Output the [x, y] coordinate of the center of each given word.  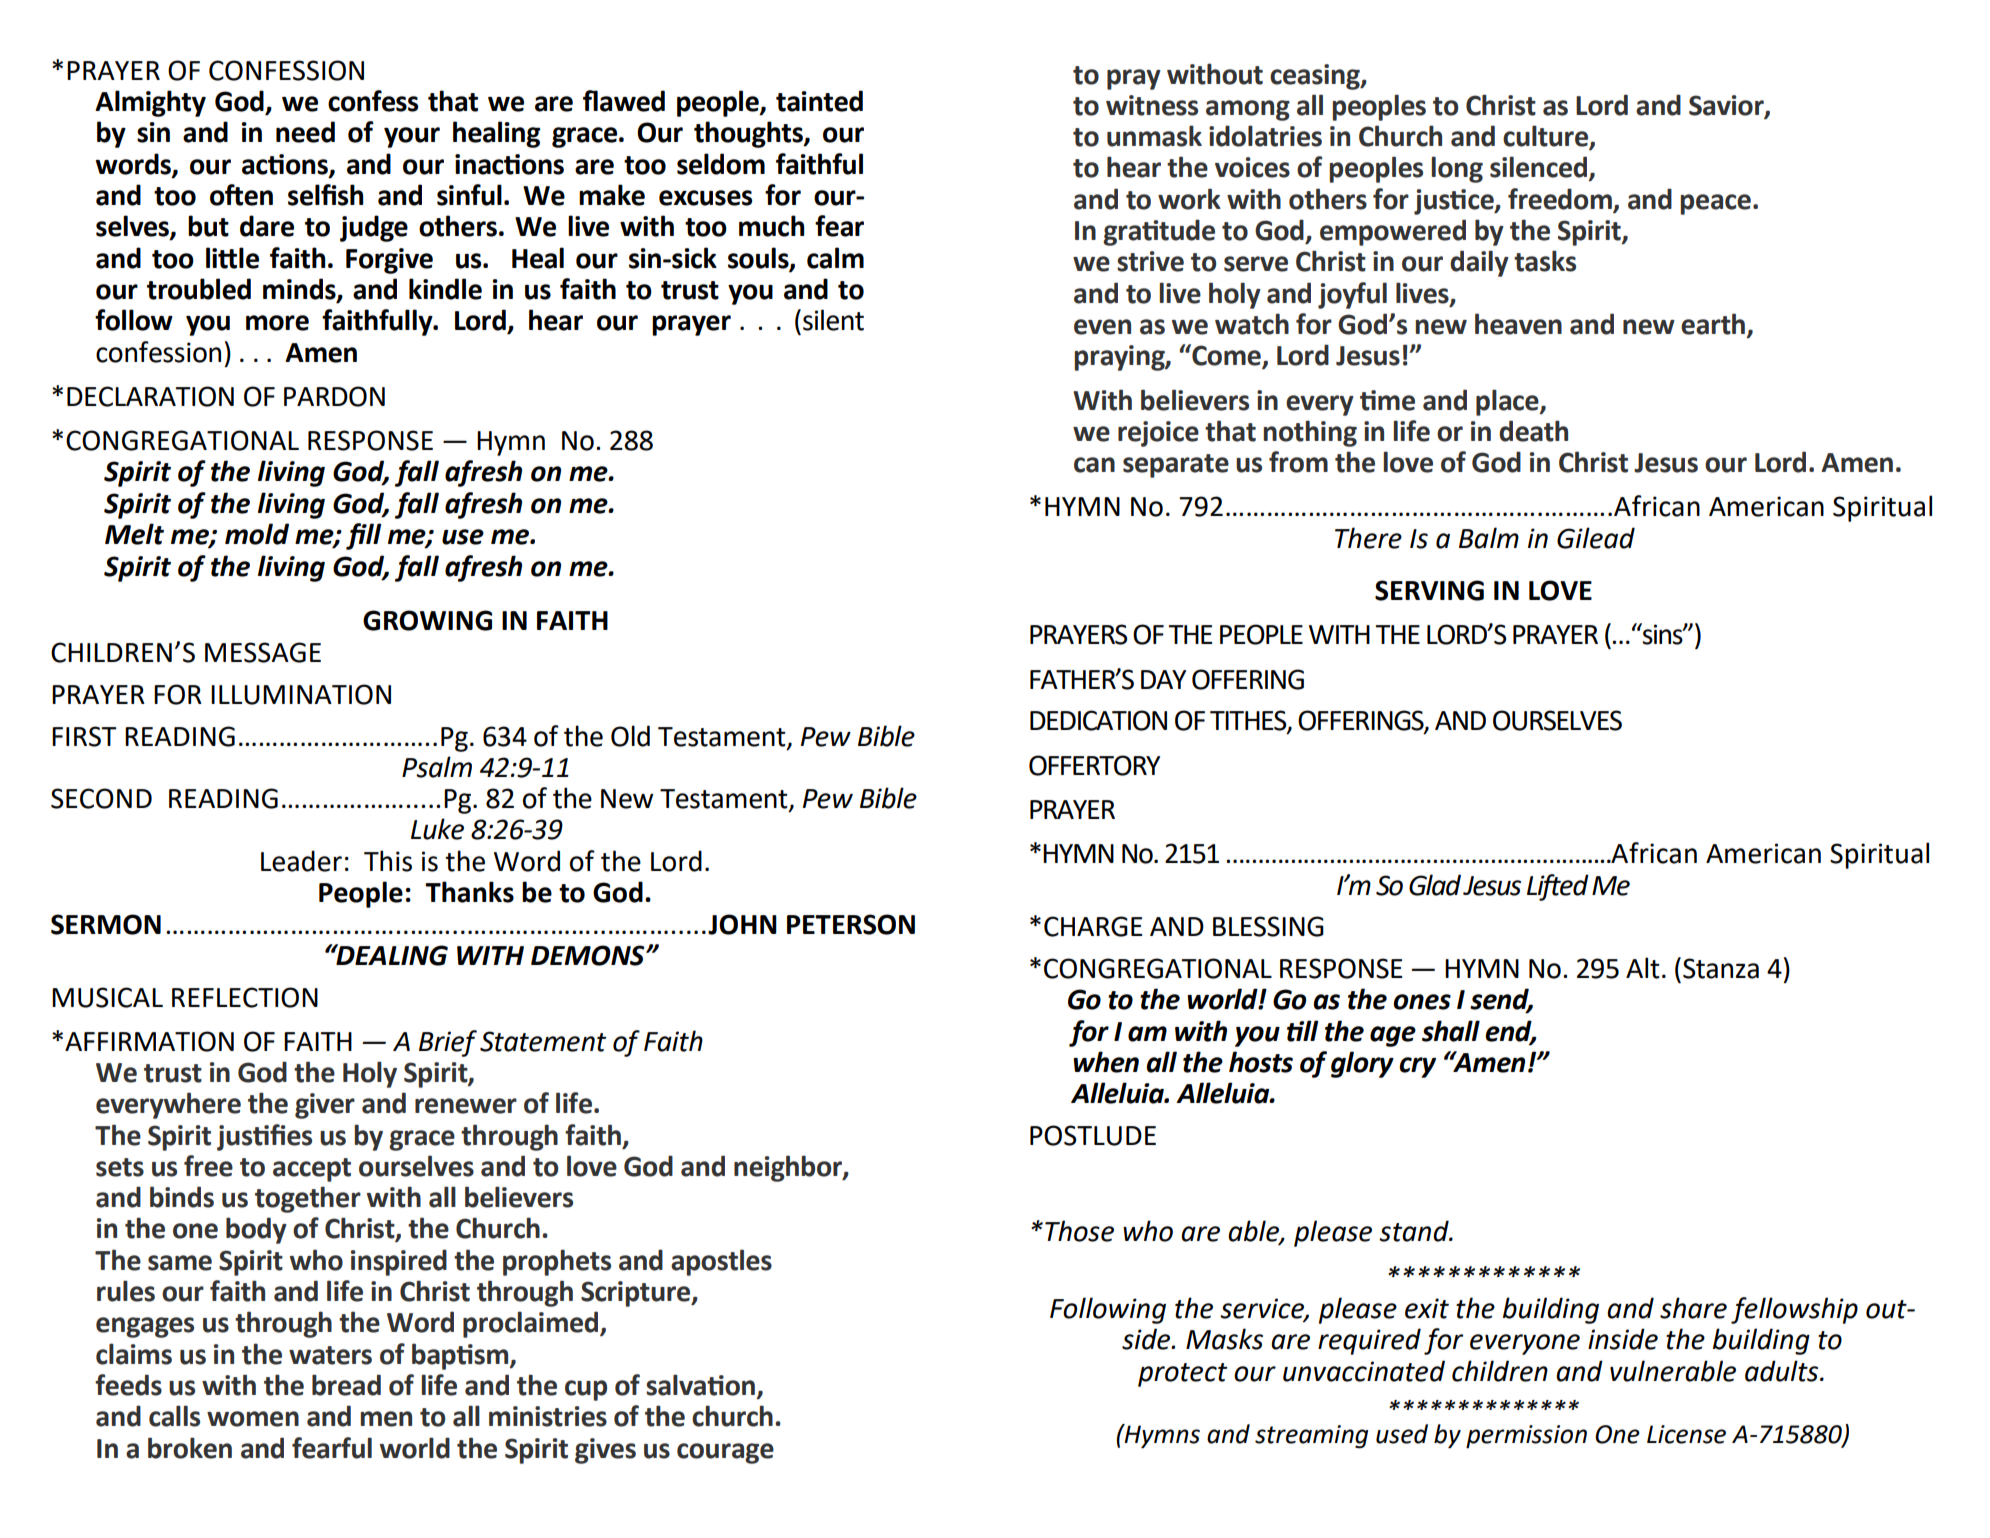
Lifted [1558, 887]
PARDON [334, 396]
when [1106, 1062]
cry [1417, 1067]
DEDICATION [1098, 720]
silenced [1540, 168]
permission [1526, 1437]
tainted [819, 101]
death [1533, 431]
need [305, 132]
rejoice [1158, 434]
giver [325, 1106]
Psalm [437, 767]
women [253, 1419]
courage [725, 1453]
